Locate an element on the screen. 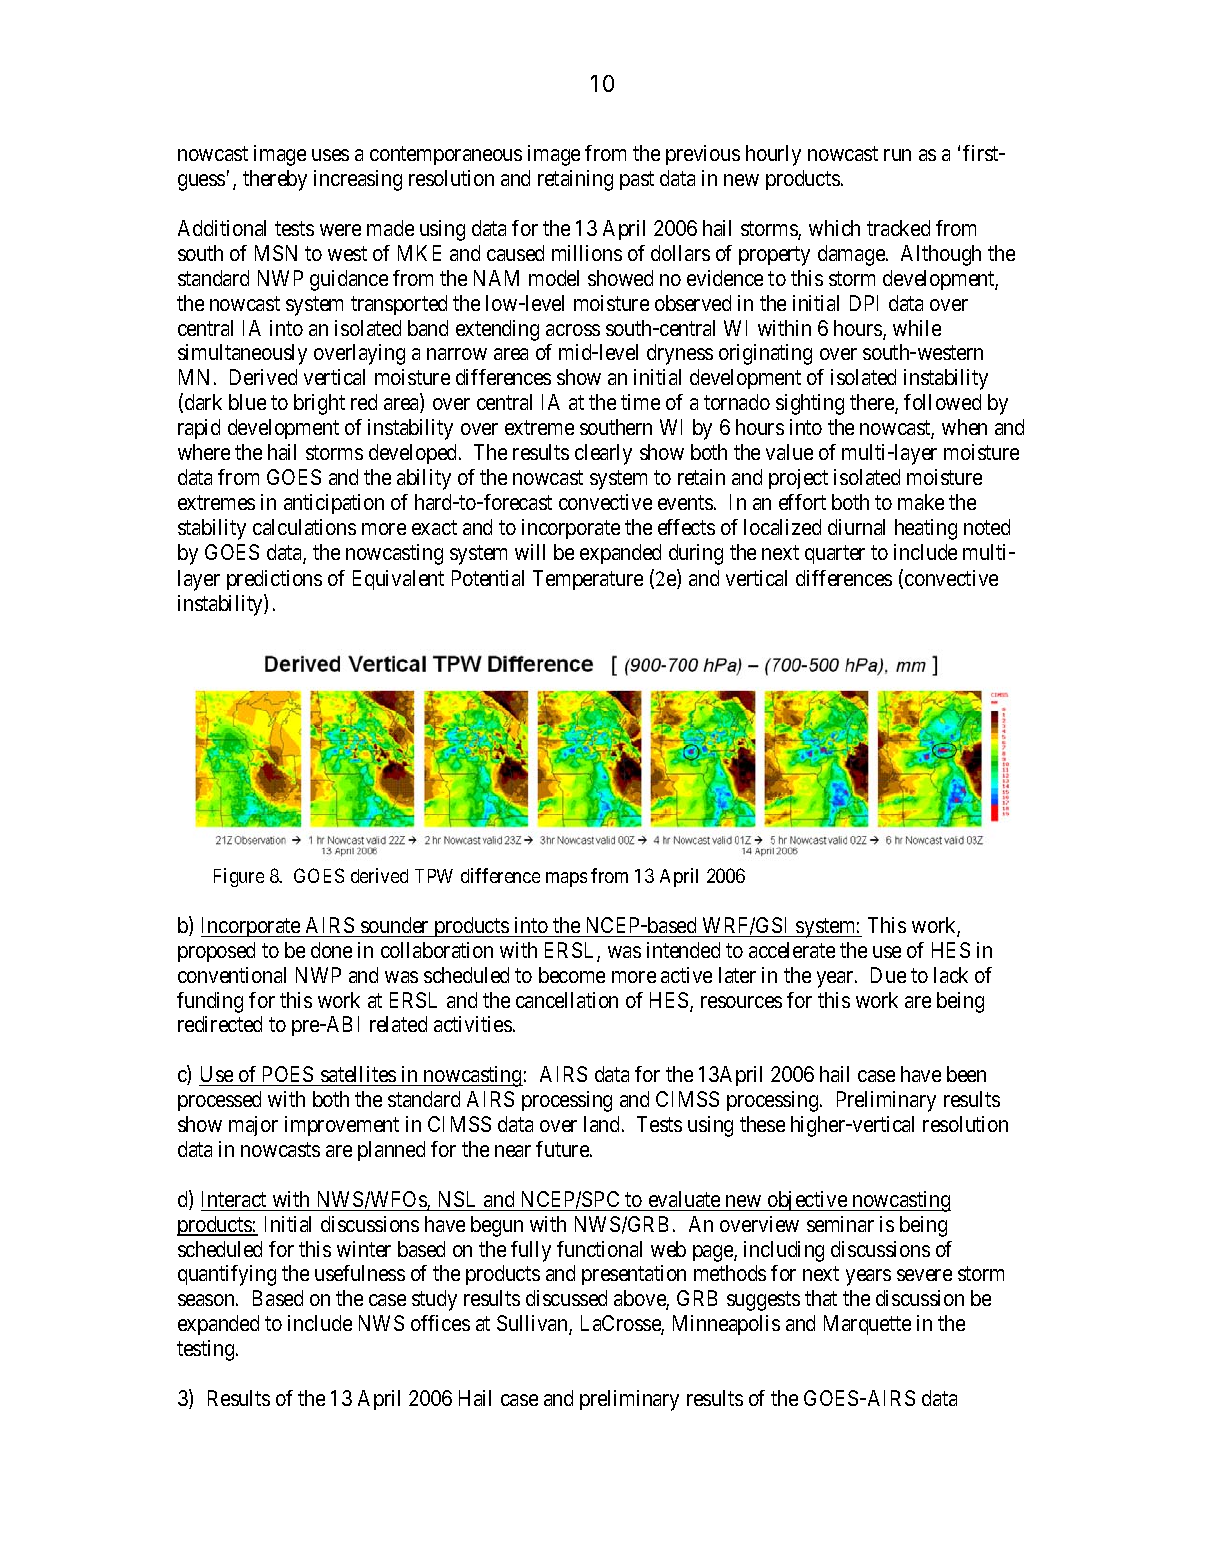 This screenshot has width=1205, height=1559. Figure is located at coordinates (239, 877).
